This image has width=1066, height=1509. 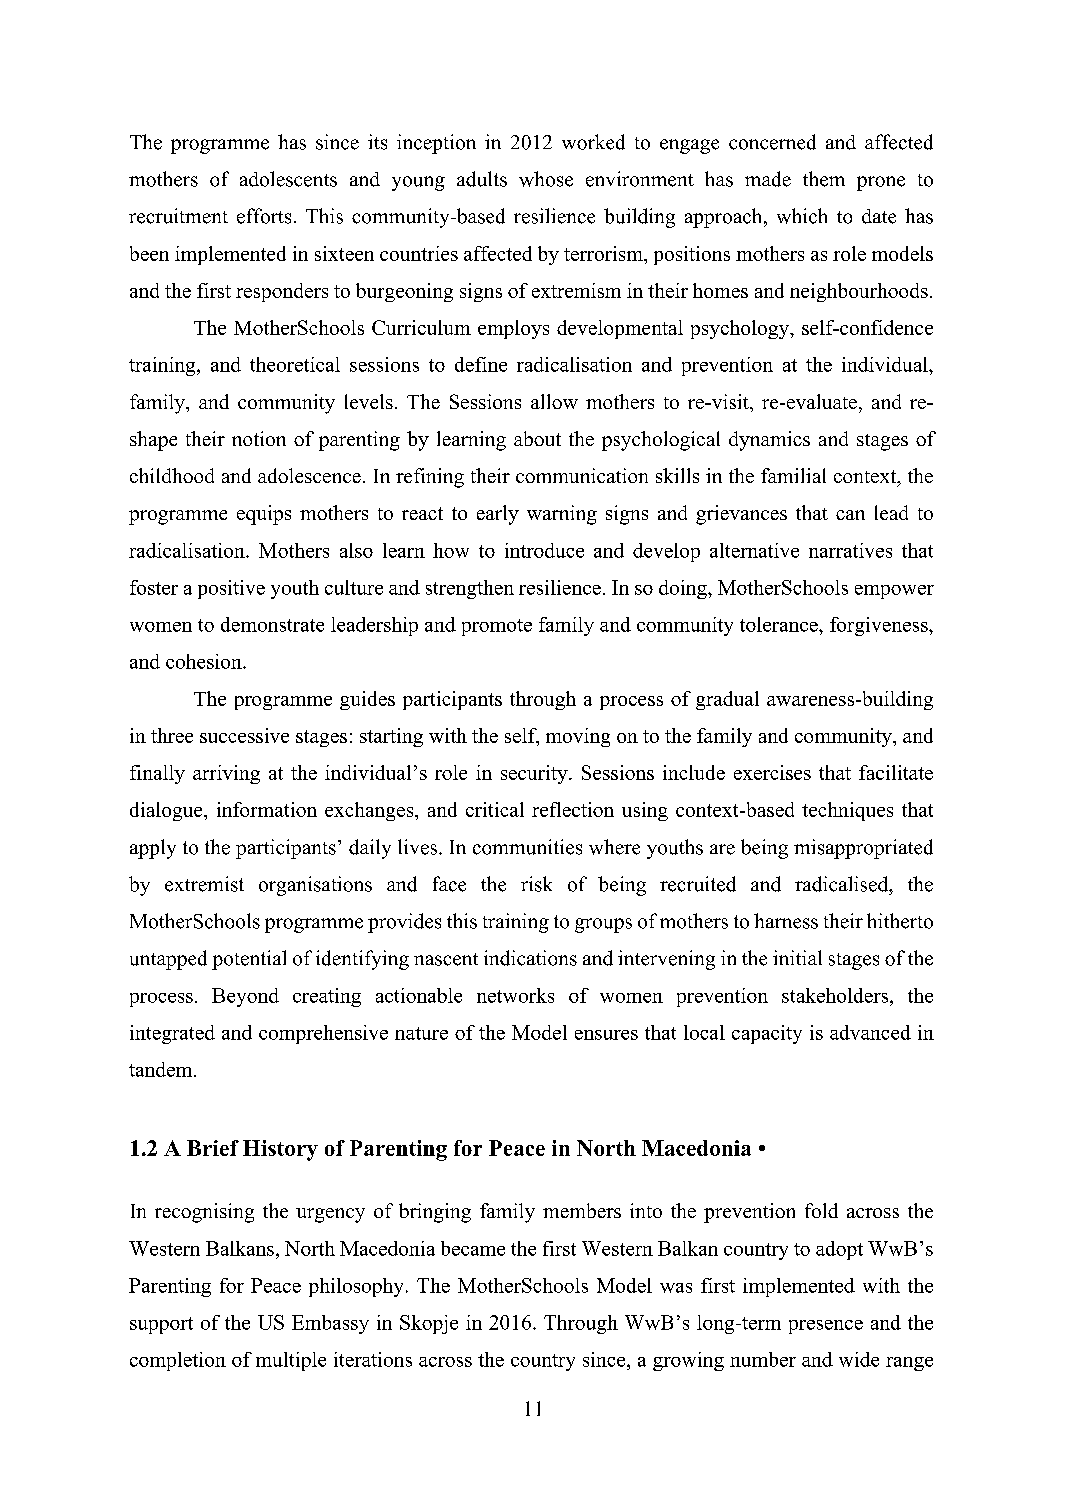 What do you see at coordinates (797, 957) in the image?
I see `initial` at bounding box center [797, 957].
